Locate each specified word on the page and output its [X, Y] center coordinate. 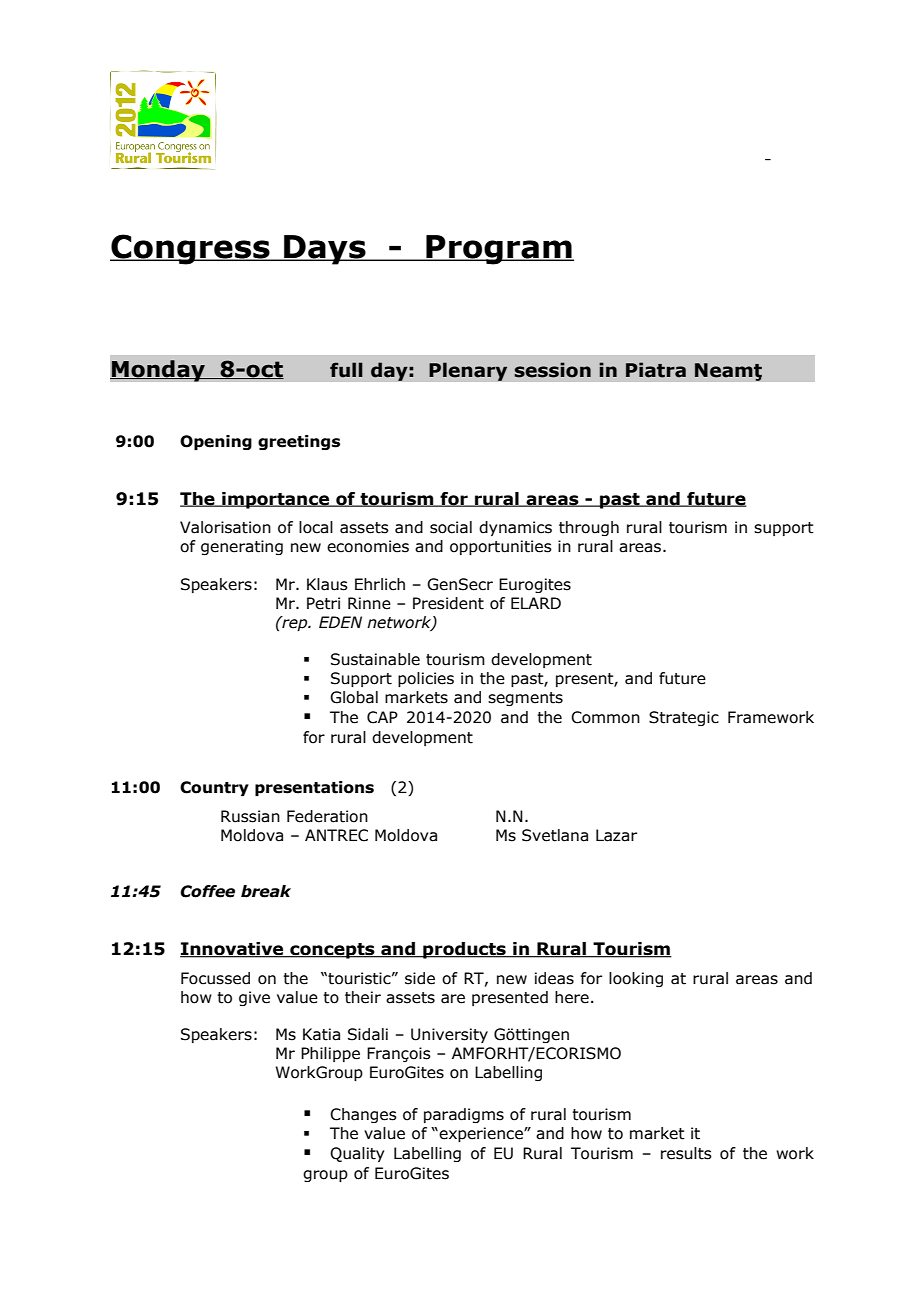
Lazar [616, 835]
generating [242, 547]
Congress [191, 249]
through [589, 528]
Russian [250, 816]
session [552, 370]
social [451, 527]
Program [499, 250]
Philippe [330, 1054]
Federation [327, 816]
